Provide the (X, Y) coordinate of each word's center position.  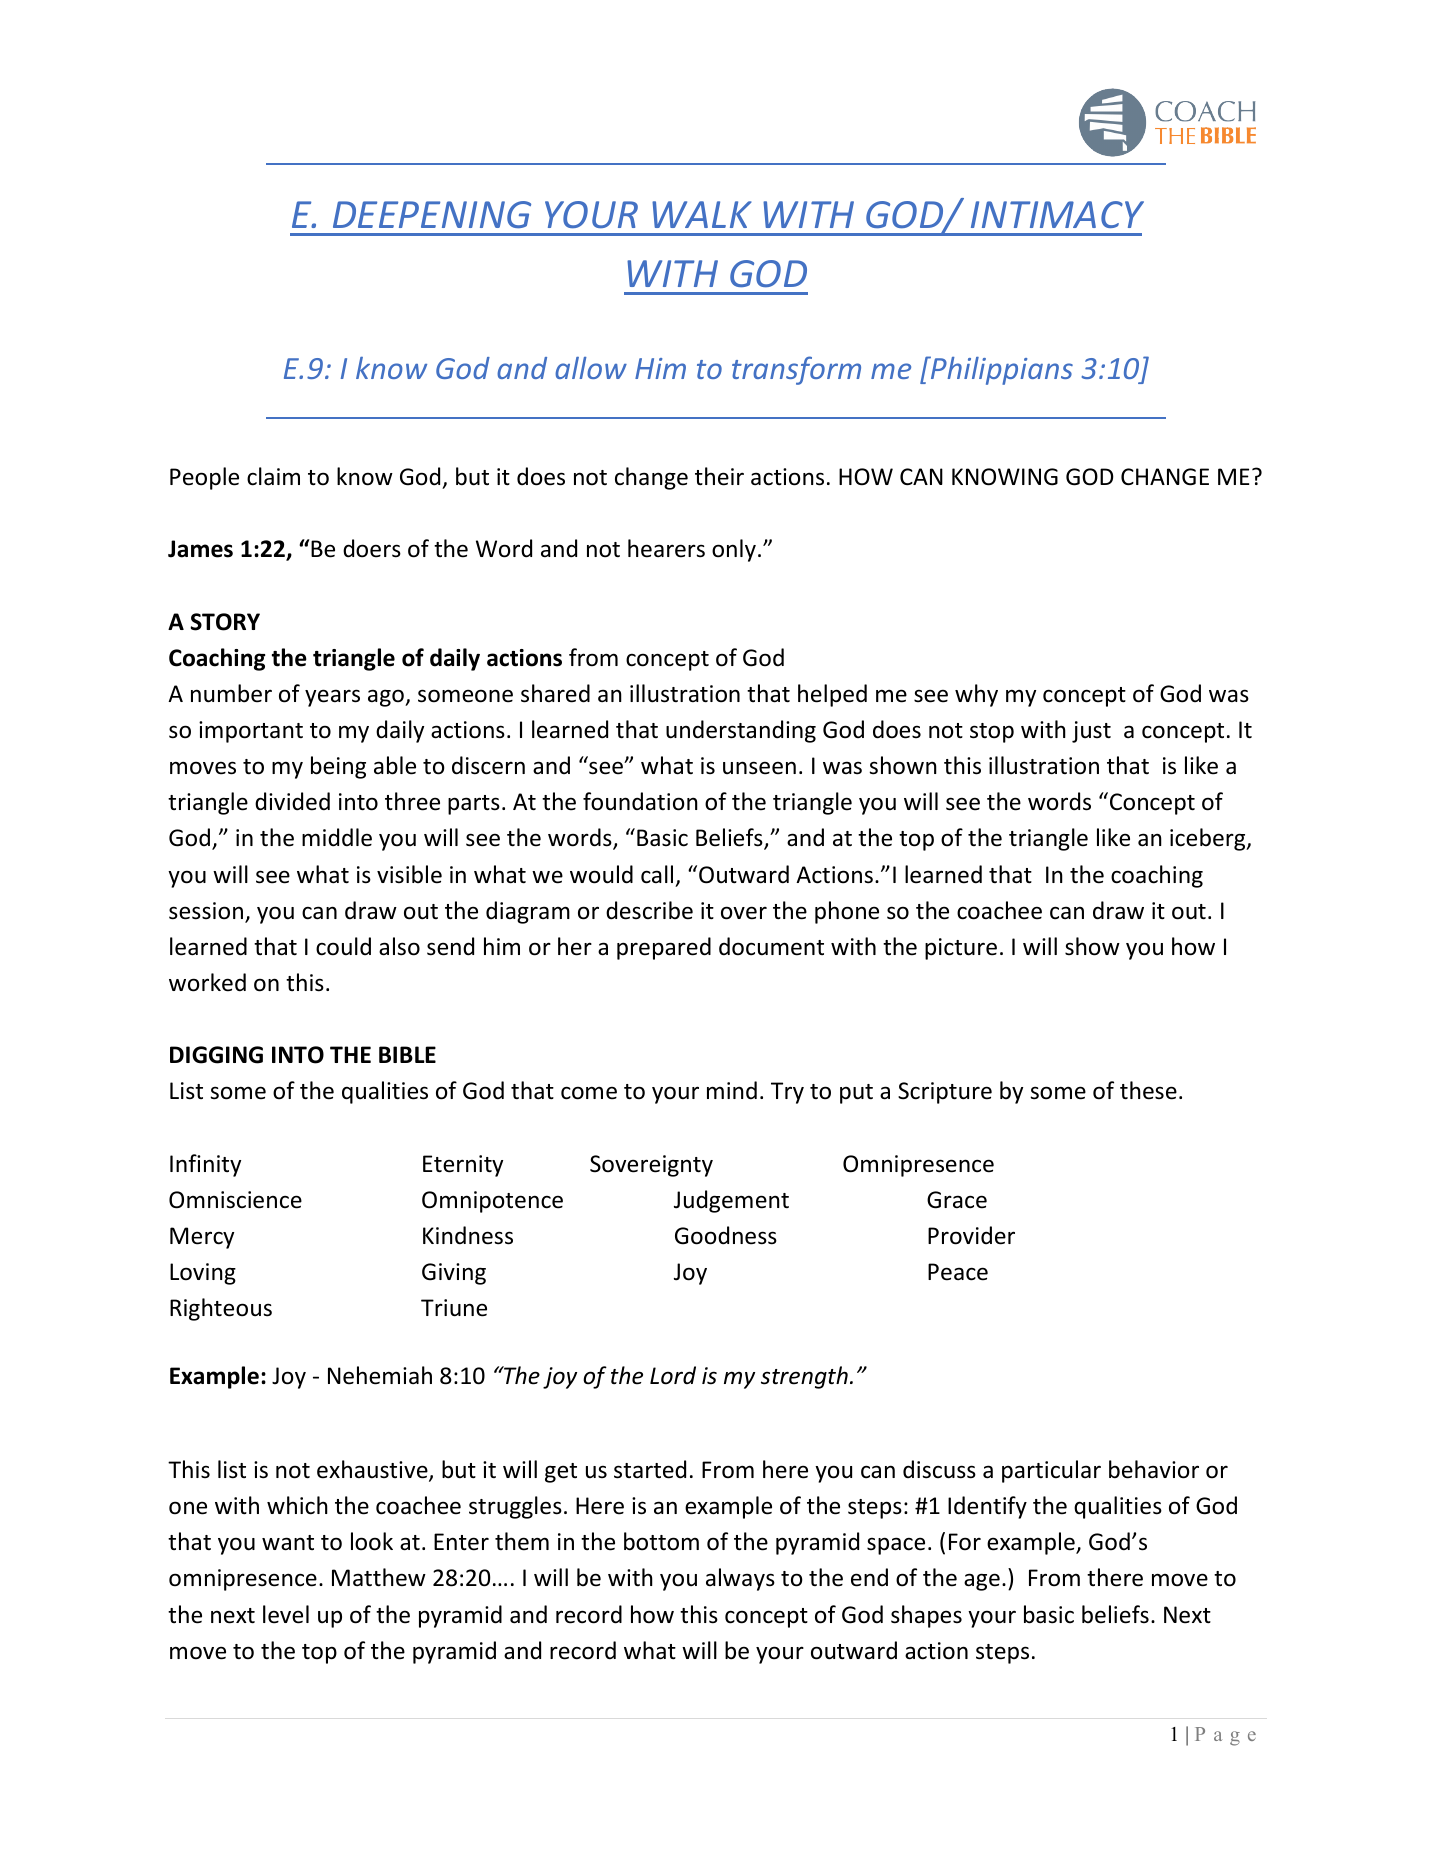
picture (961, 949)
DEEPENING (432, 214)
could (343, 946)
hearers (666, 548)
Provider (971, 1235)
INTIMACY (1057, 214)
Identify (987, 1507)
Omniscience (235, 1200)
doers (372, 548)
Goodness (726, 1235)
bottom (661, 1541)
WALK (702, 214)
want (288, 1543)
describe (649, 910)
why (976, 695)
